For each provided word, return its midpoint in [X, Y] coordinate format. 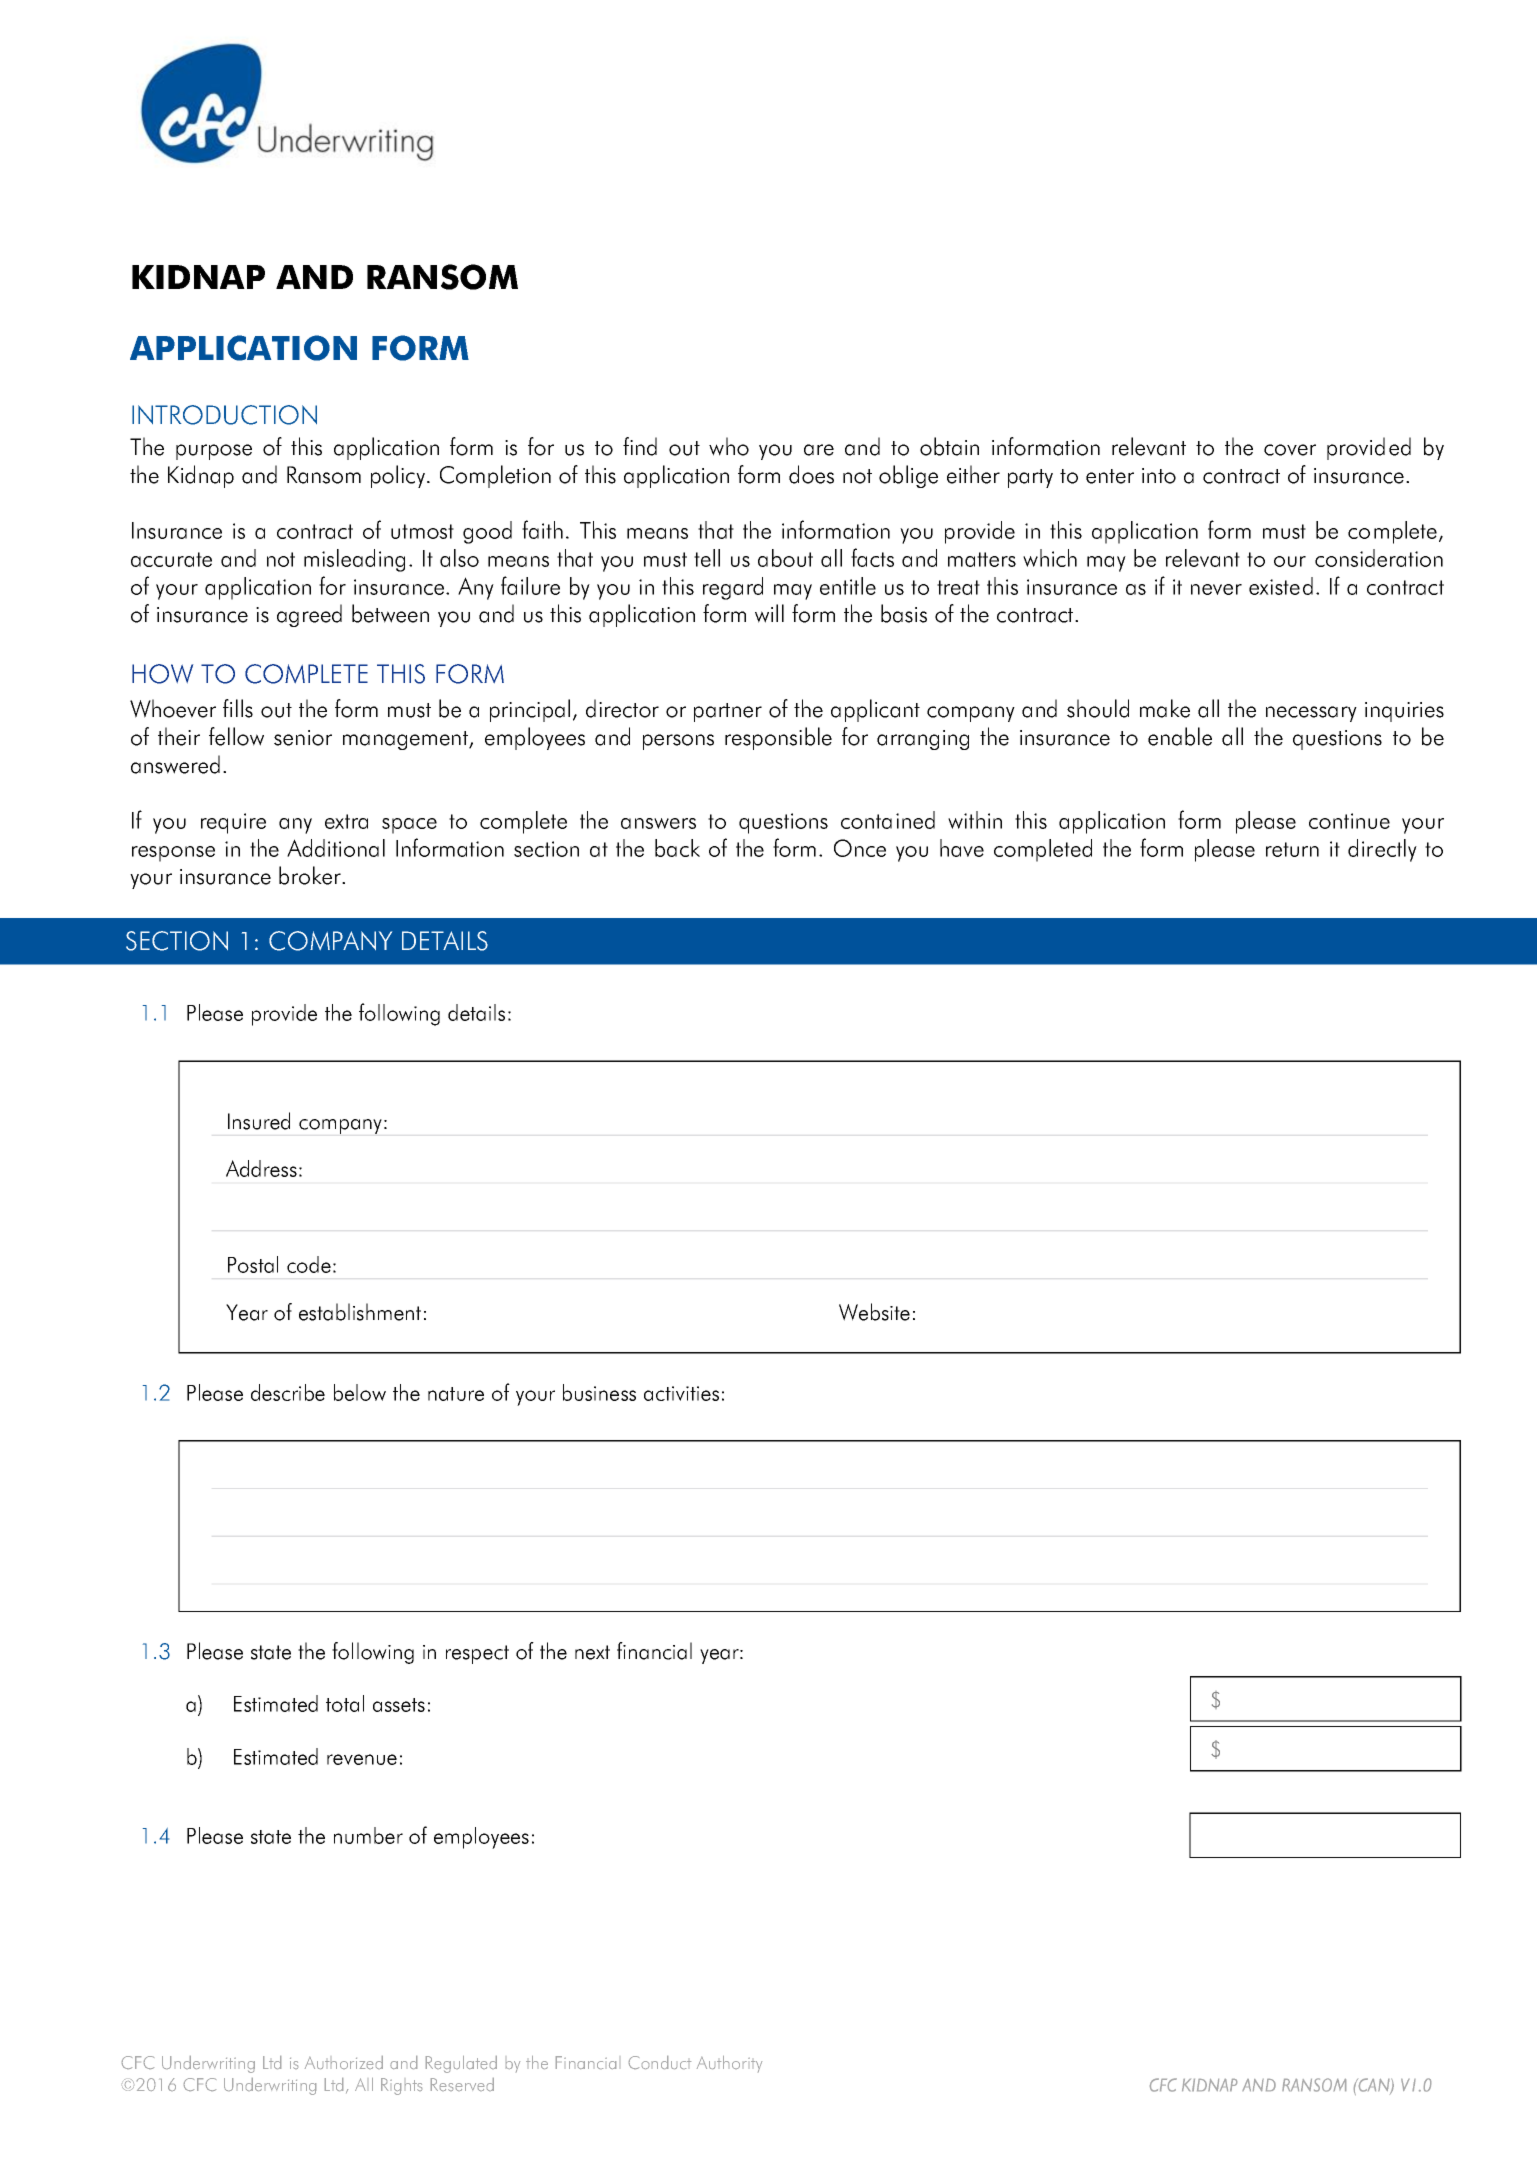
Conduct [660, 2062]
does [811, 474]
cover [1290, 450]
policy [399, 476]
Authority [729, 2064]
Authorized [344, 2062]
